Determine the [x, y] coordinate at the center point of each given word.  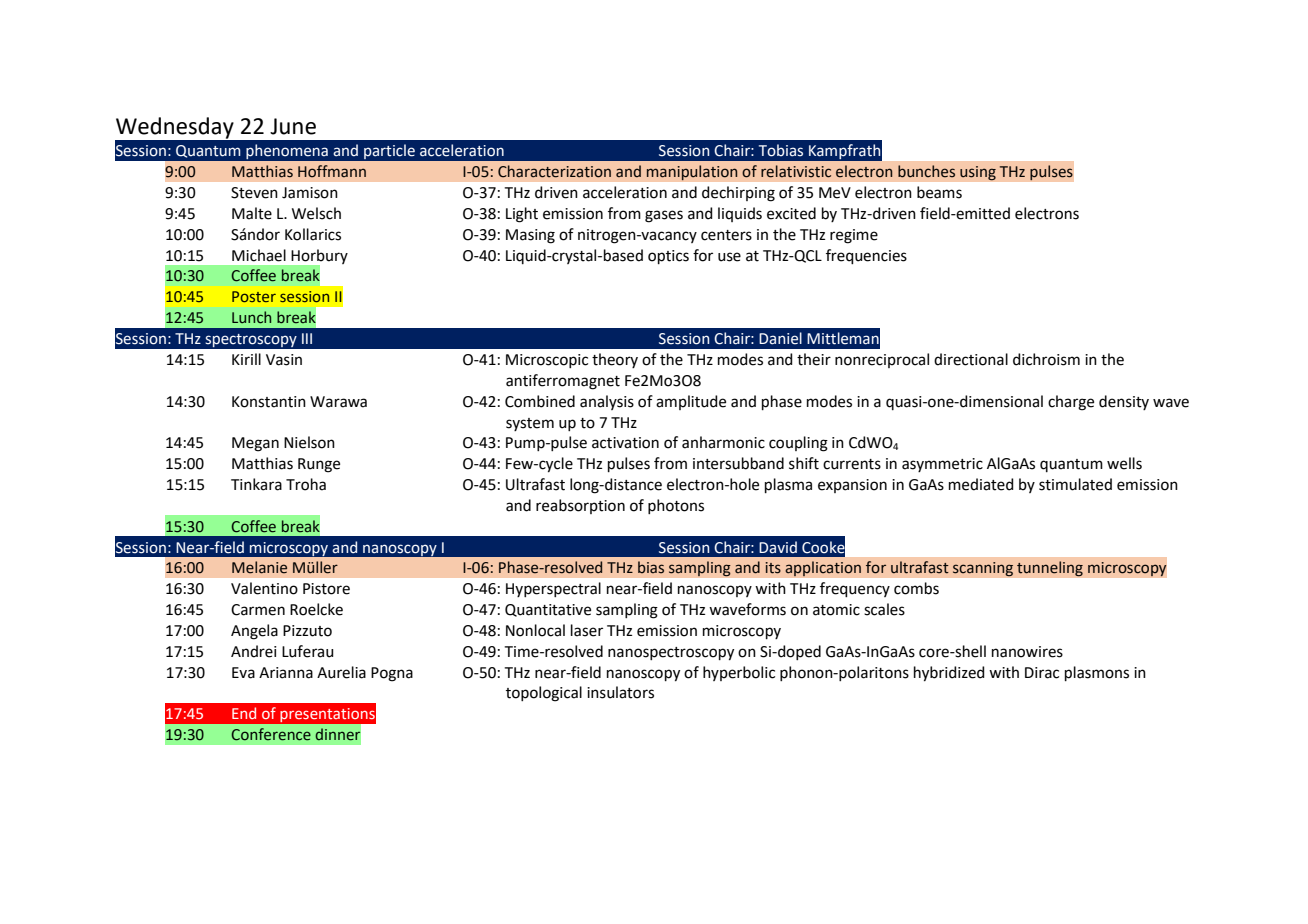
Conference [271, 734]
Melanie [259, 567]
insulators [620, 692]
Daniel [780, 338]
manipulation [692, 173]
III [307, 338]
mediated [981, 484]
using [978, 173]
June [293, 126]
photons [676, 506]
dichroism [1046, 359]
